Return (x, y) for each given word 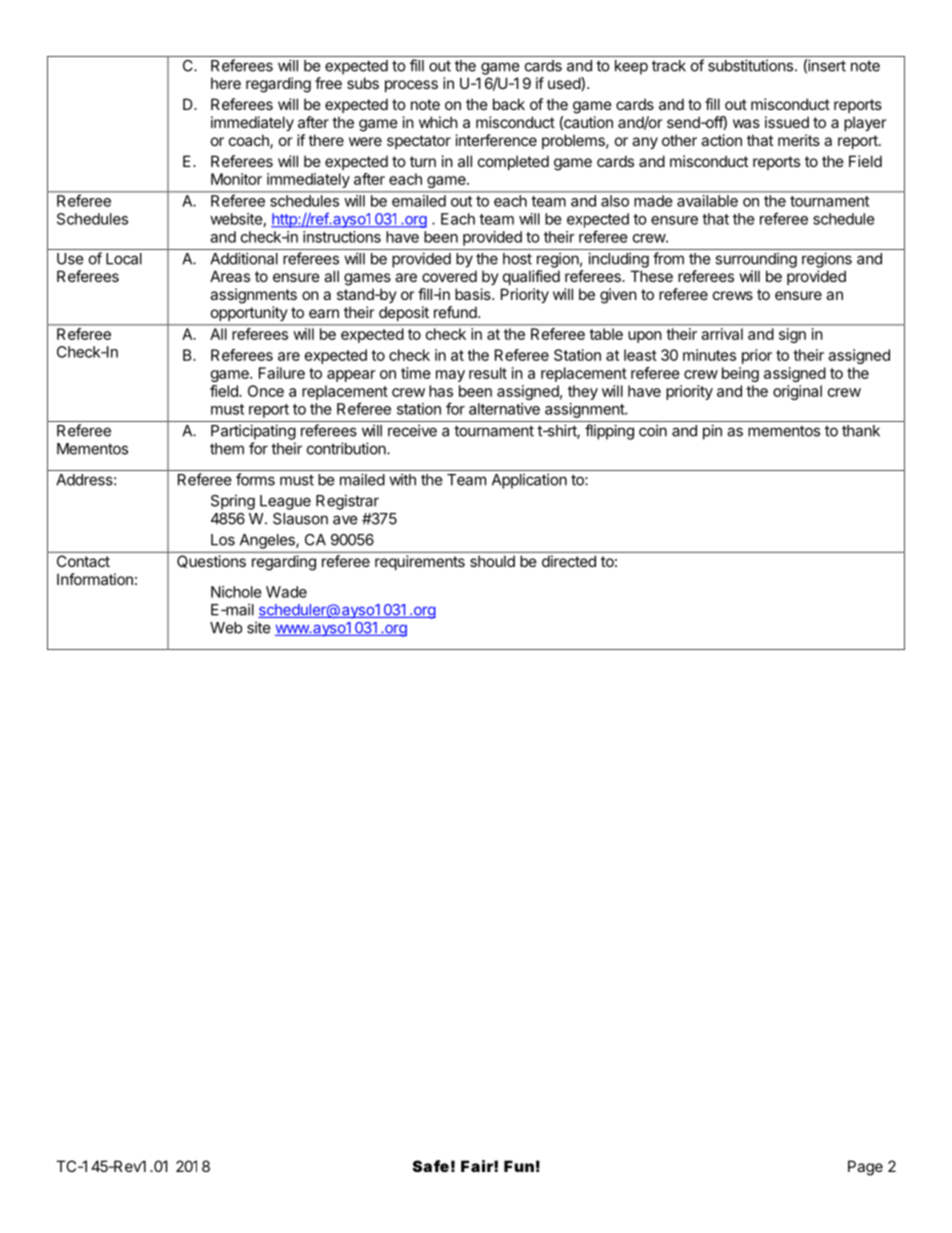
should (492, 561)
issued (787, 122)
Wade (286, 592)
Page (865, 1168)
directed (569, 561)
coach (250, 141)
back (509, 104)
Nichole (236, 592)
